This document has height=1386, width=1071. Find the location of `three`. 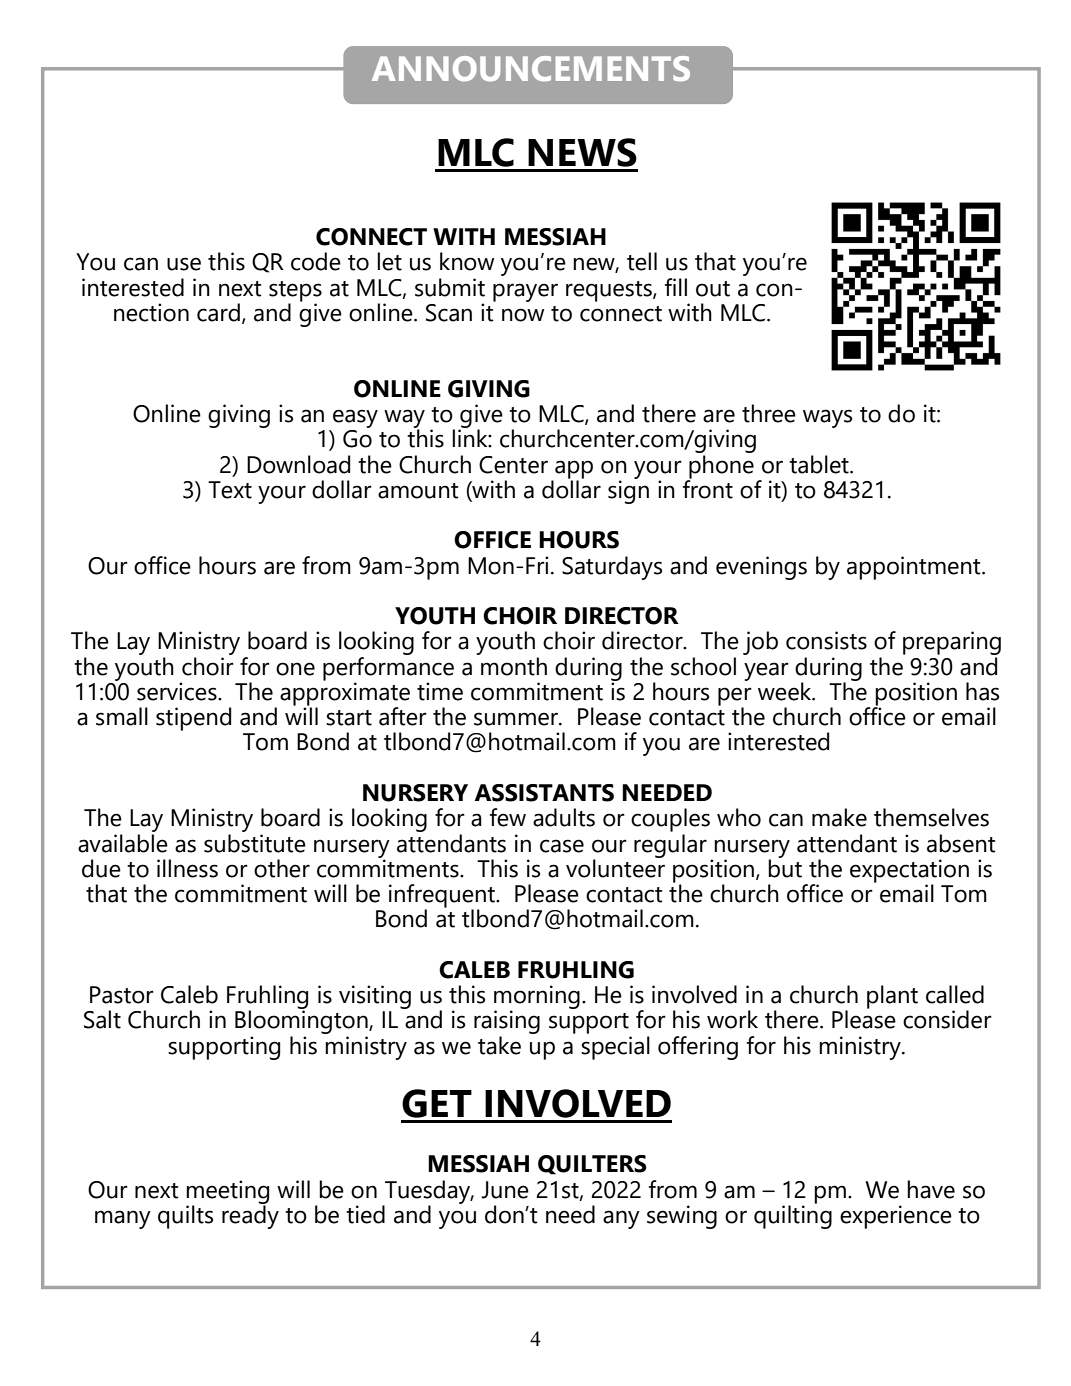

three is located at coordinates (769, 413).
